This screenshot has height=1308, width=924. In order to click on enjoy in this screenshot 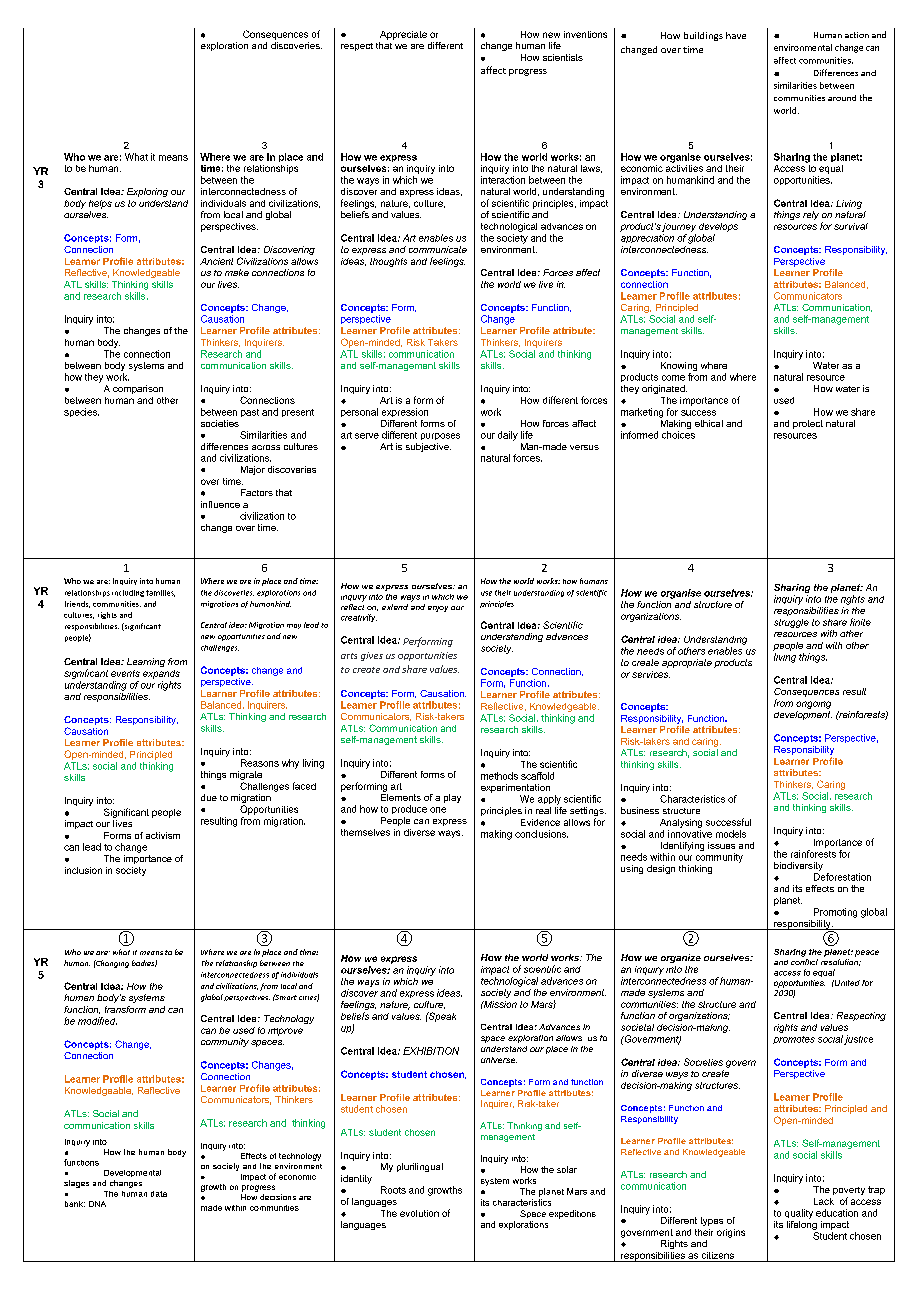, I will do `click(438, 609)`.
